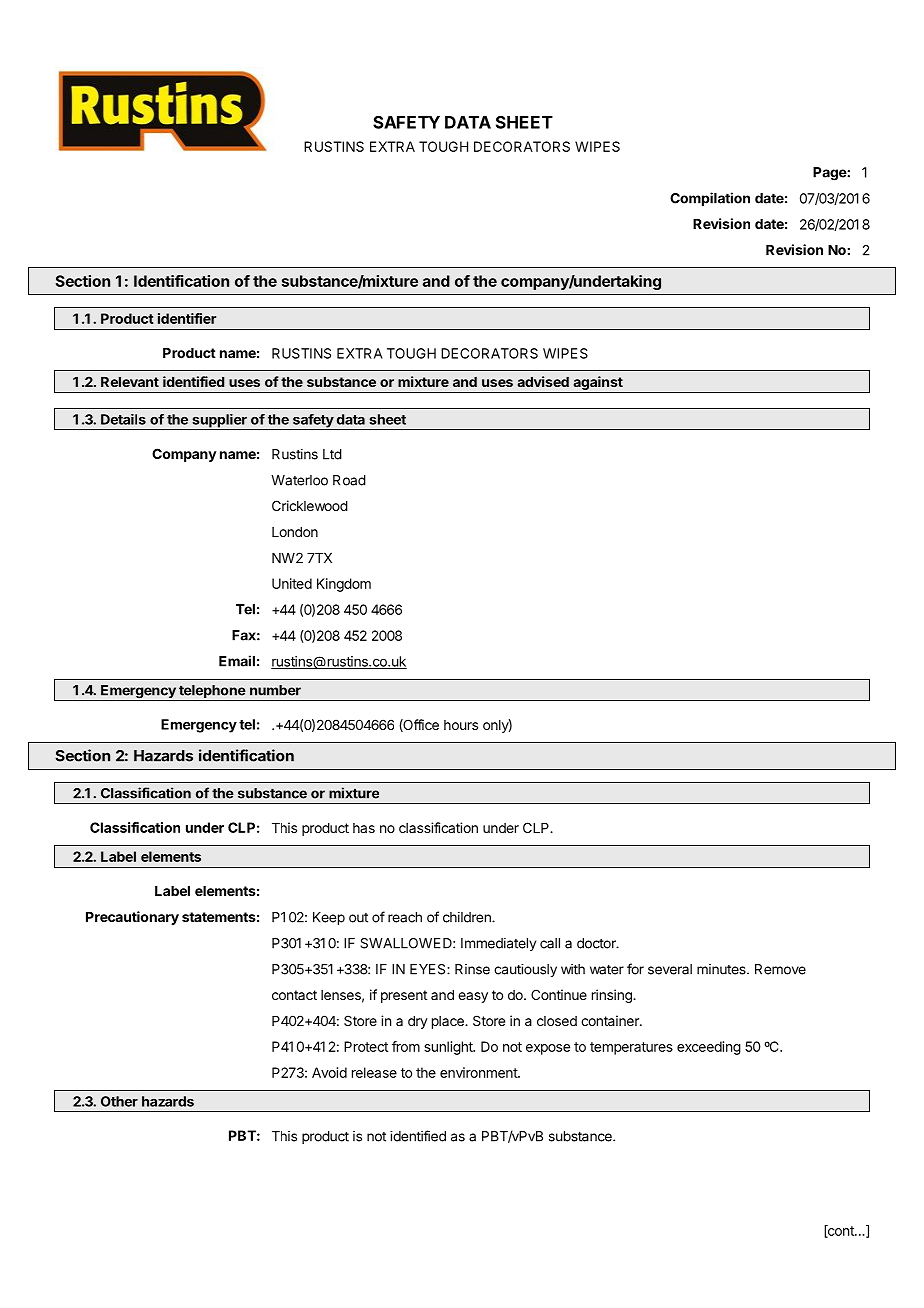 The width and height of the screenshot is (924, 1308). I want to click on hours, so click(461, 725).
